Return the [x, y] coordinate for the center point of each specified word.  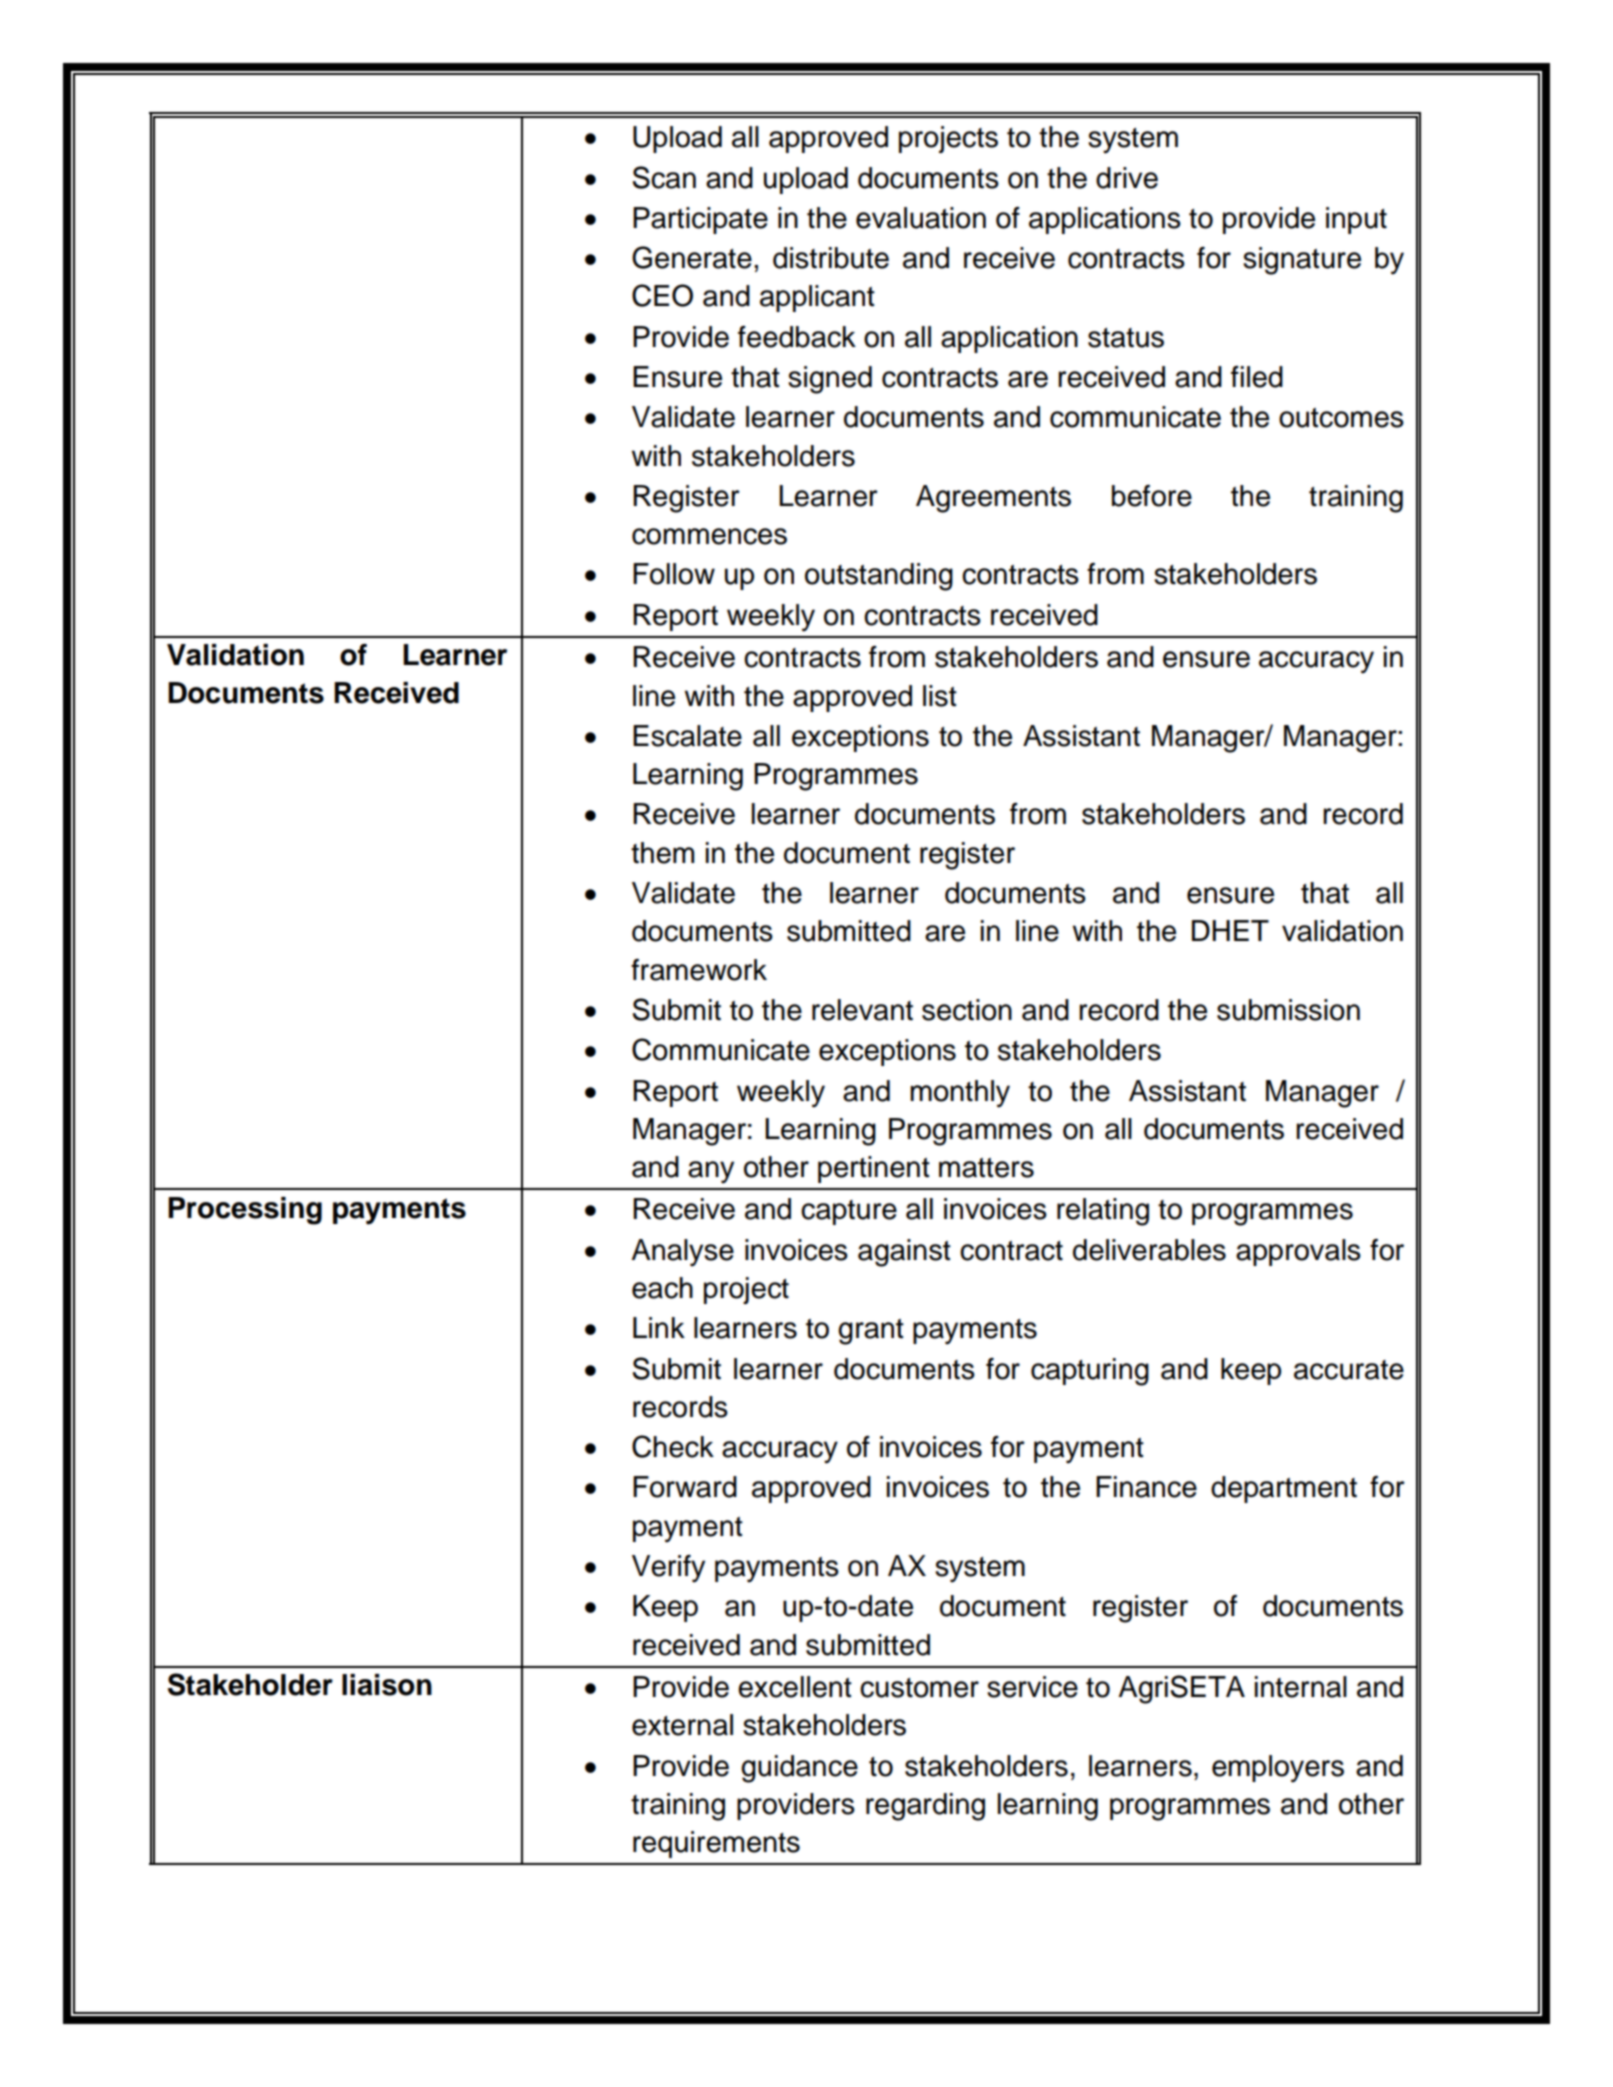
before [1152, 496]
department [1284, 1489]
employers [1278, 1769]
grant [871, 1332]
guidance [799, 1769]
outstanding [879, 577]
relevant [862, 1010]
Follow [674, 574]
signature [1302, 261]
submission [1288, 1010]
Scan [664, 177]
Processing [245, 1211]
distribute [831, 258]
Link [659, 1327]
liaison [387, 1685]
